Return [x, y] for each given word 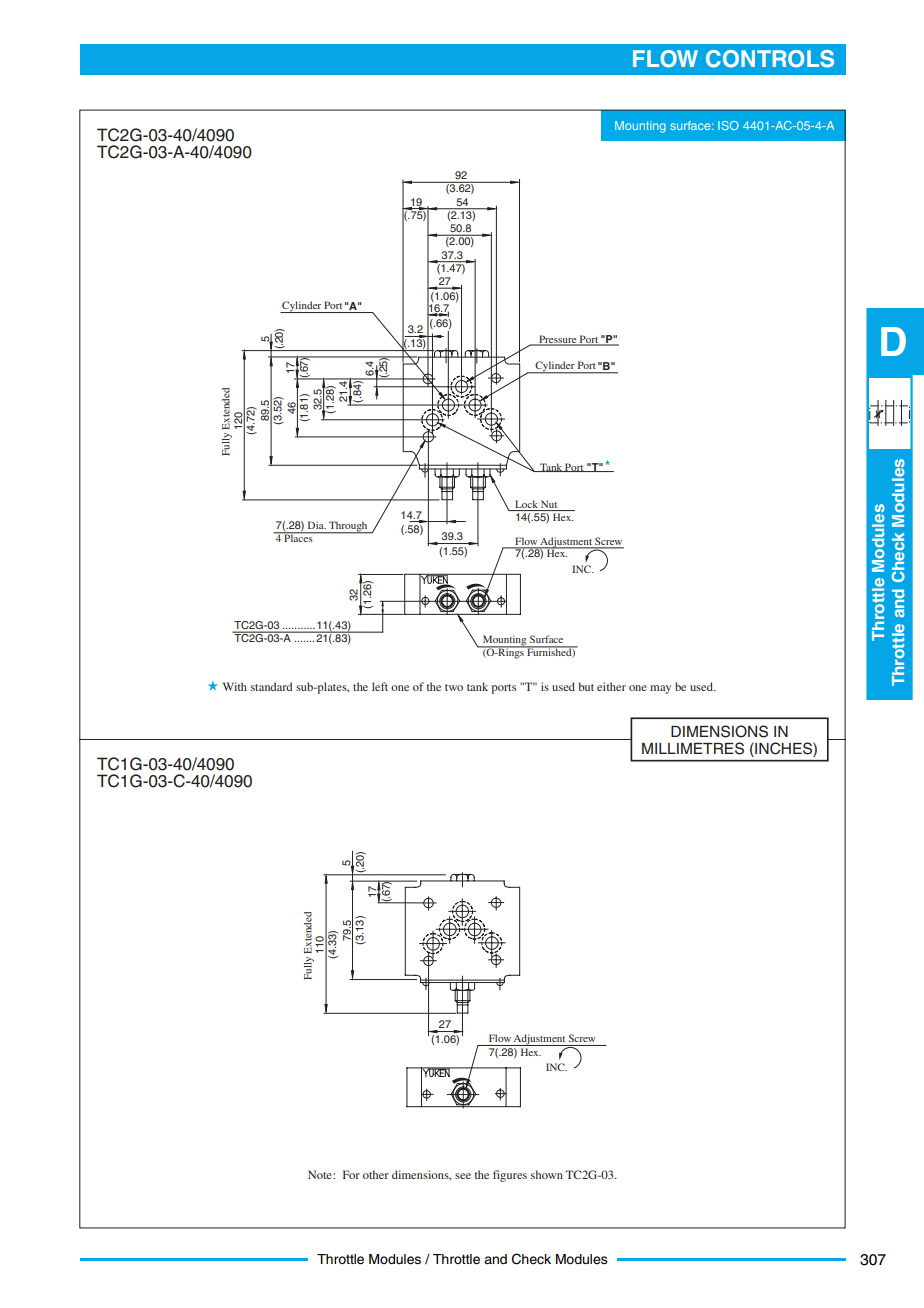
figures [510, 1176]
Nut [549, 505]
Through [348, 527]
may [660, 689]
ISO [728, 125]
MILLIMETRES [693, 748]
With [235, 686]
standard [271, 686]
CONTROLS [770, 59]
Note [321, 1174]
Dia [317, 525]
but [586, 686]
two [454, 687]
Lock [526, 505]
